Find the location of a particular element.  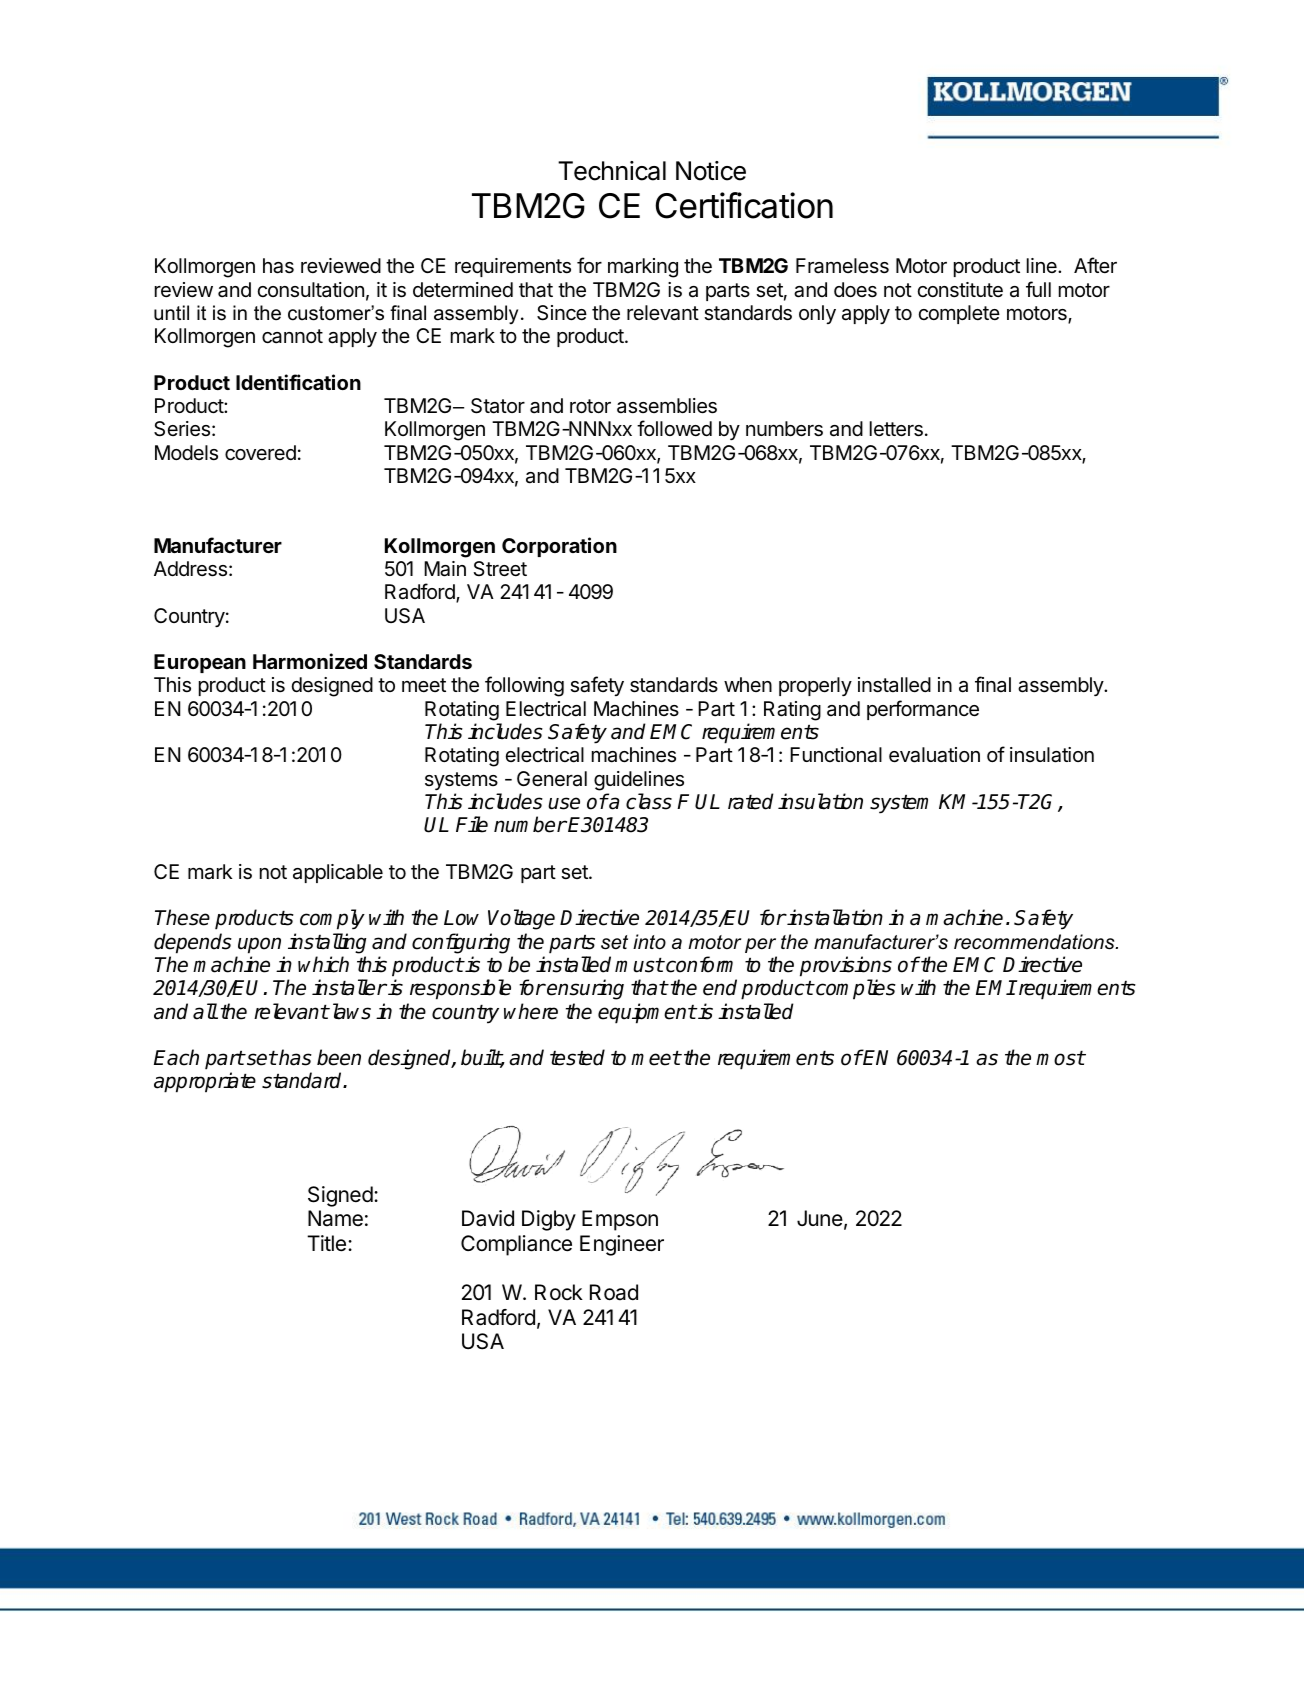

Corporation is located at coordinates (559, 547).
